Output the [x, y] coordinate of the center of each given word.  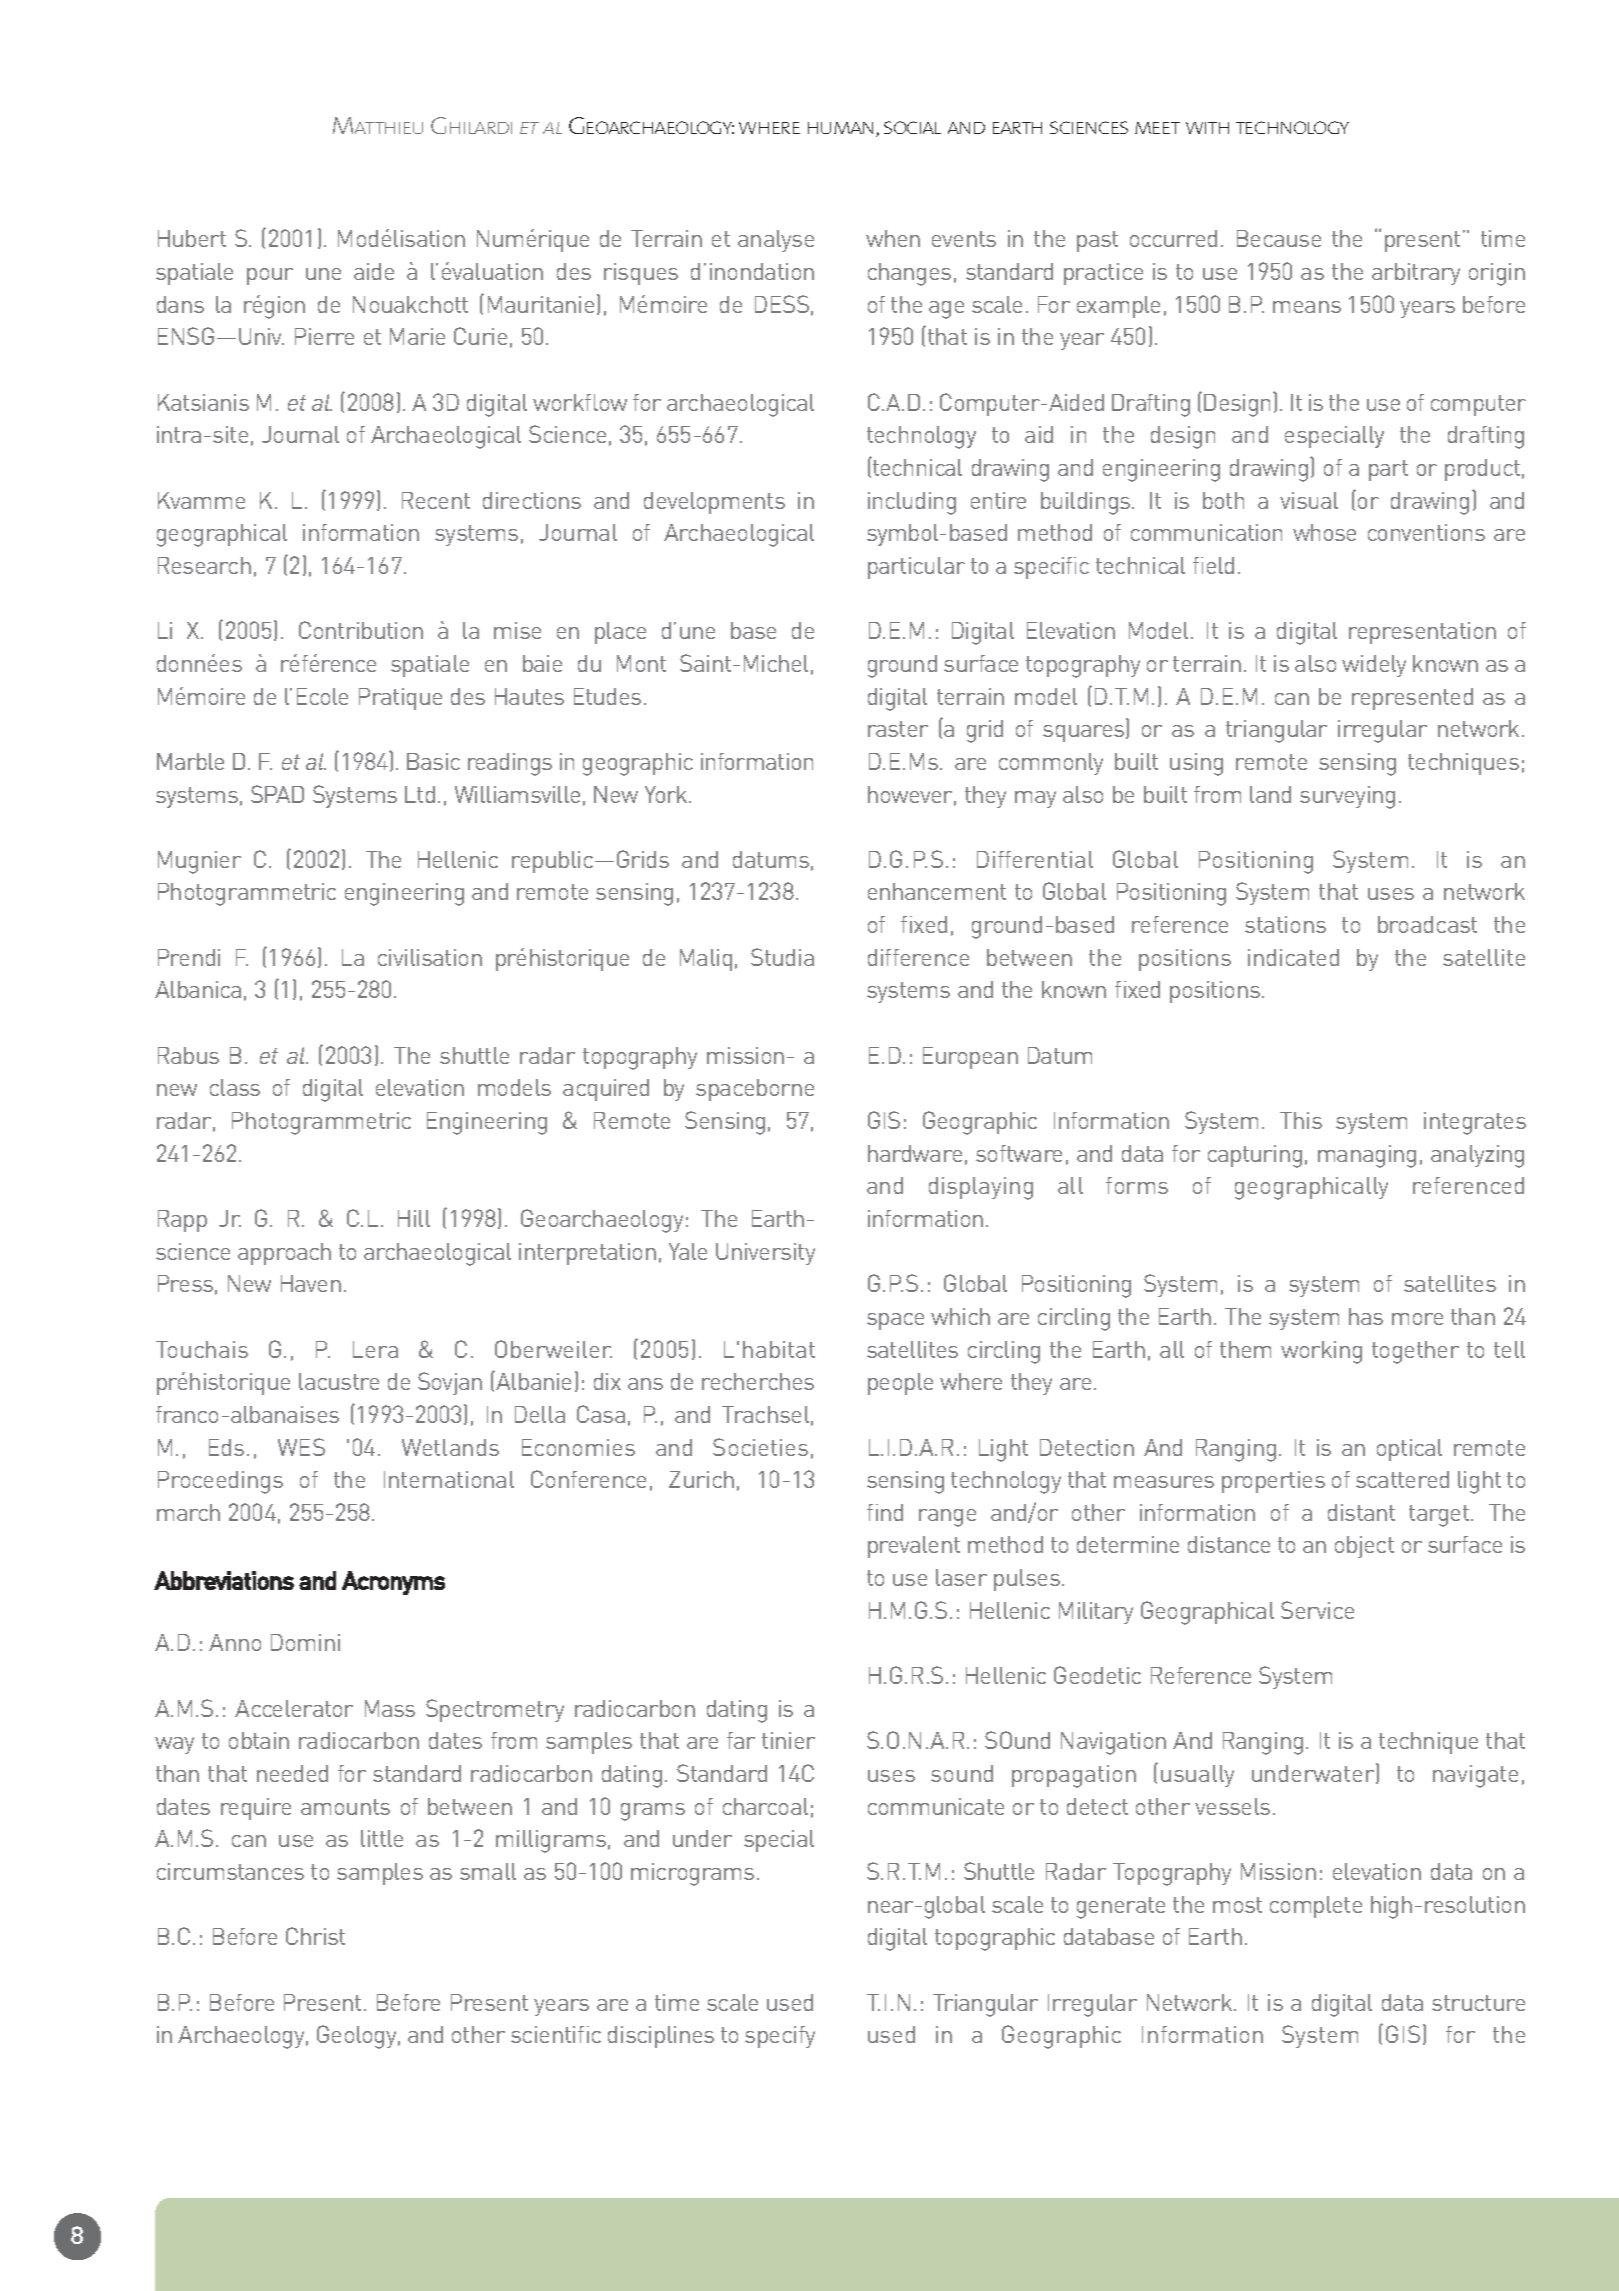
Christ [315, 1936]
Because [1279, 238]
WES [301, 1447]
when [893, 238]
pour [270, 276]
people [900, 1384]
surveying [1347, 797]
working [1321, 1352]
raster [898, 729]
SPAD [277, 794]
